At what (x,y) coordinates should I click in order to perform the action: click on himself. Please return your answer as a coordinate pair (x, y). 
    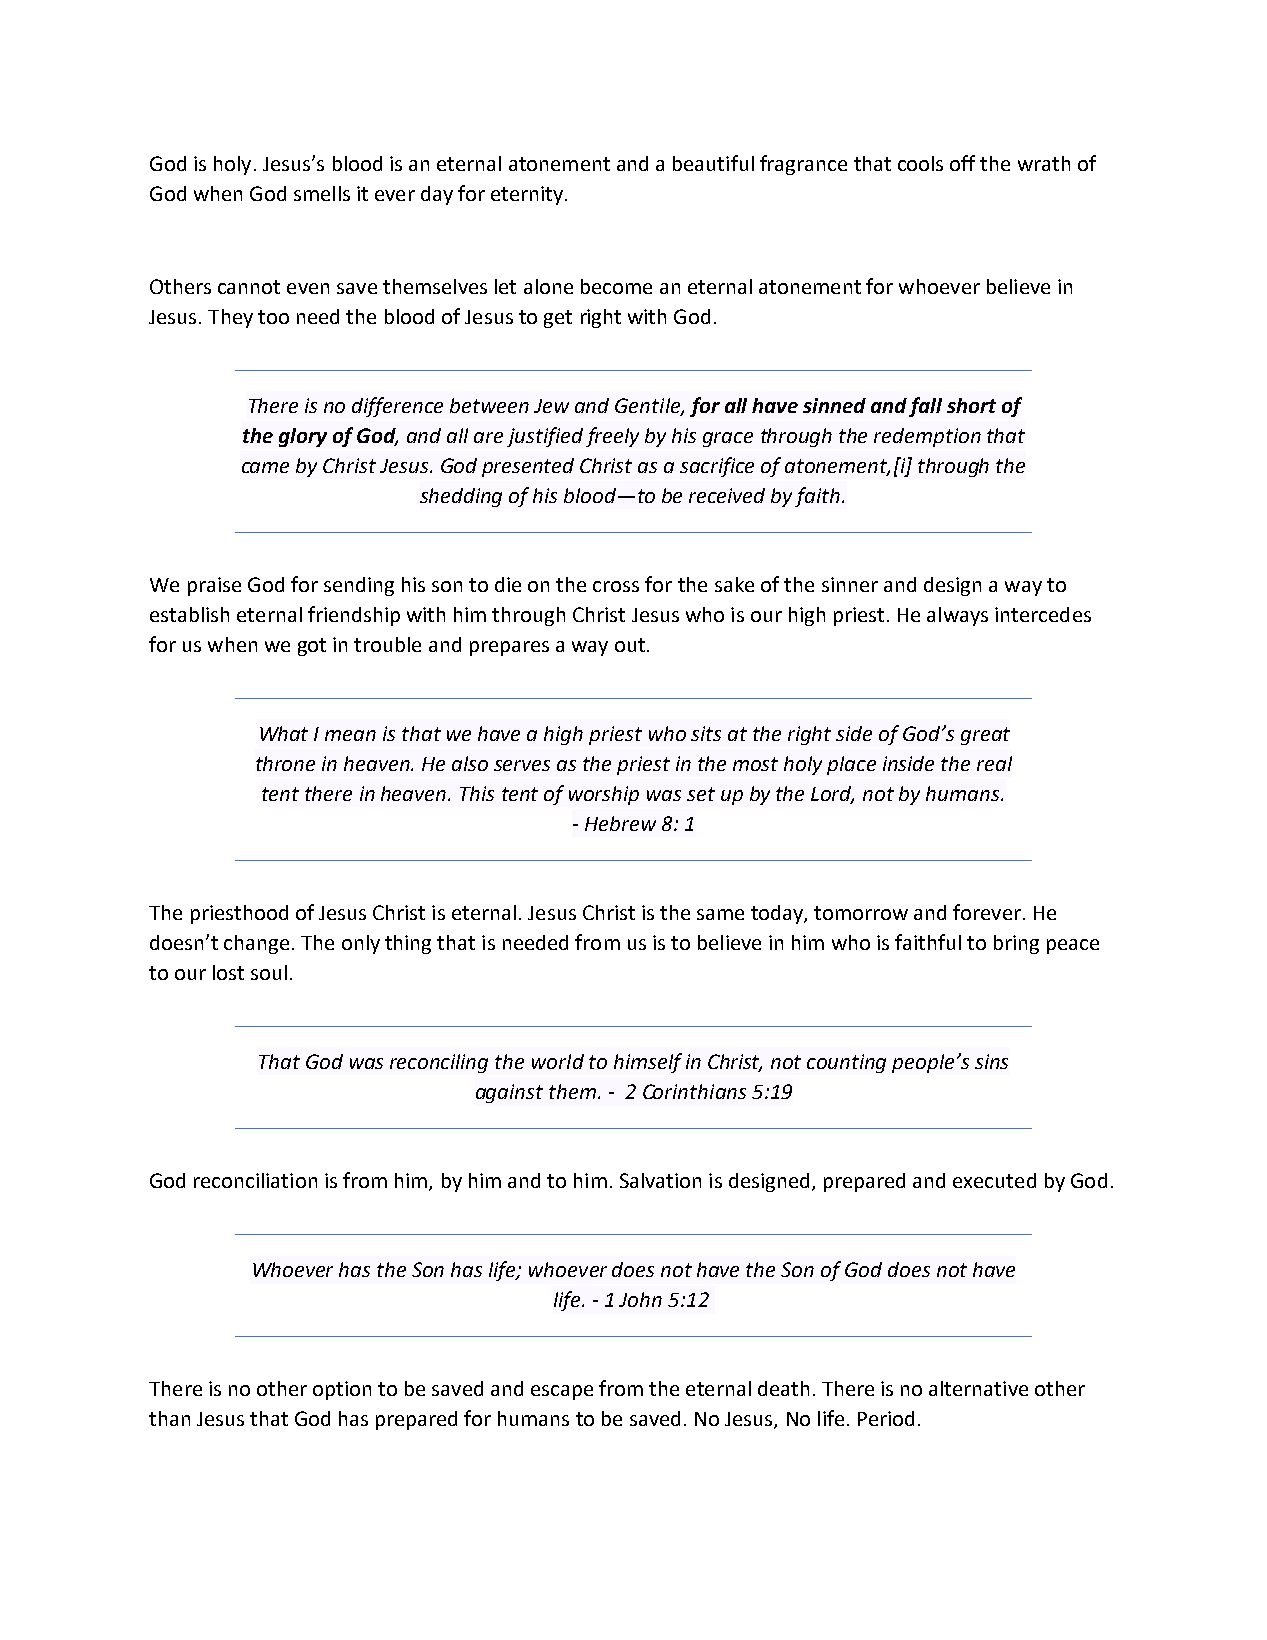
    Looking at the image, I should click on (648, 1063).
